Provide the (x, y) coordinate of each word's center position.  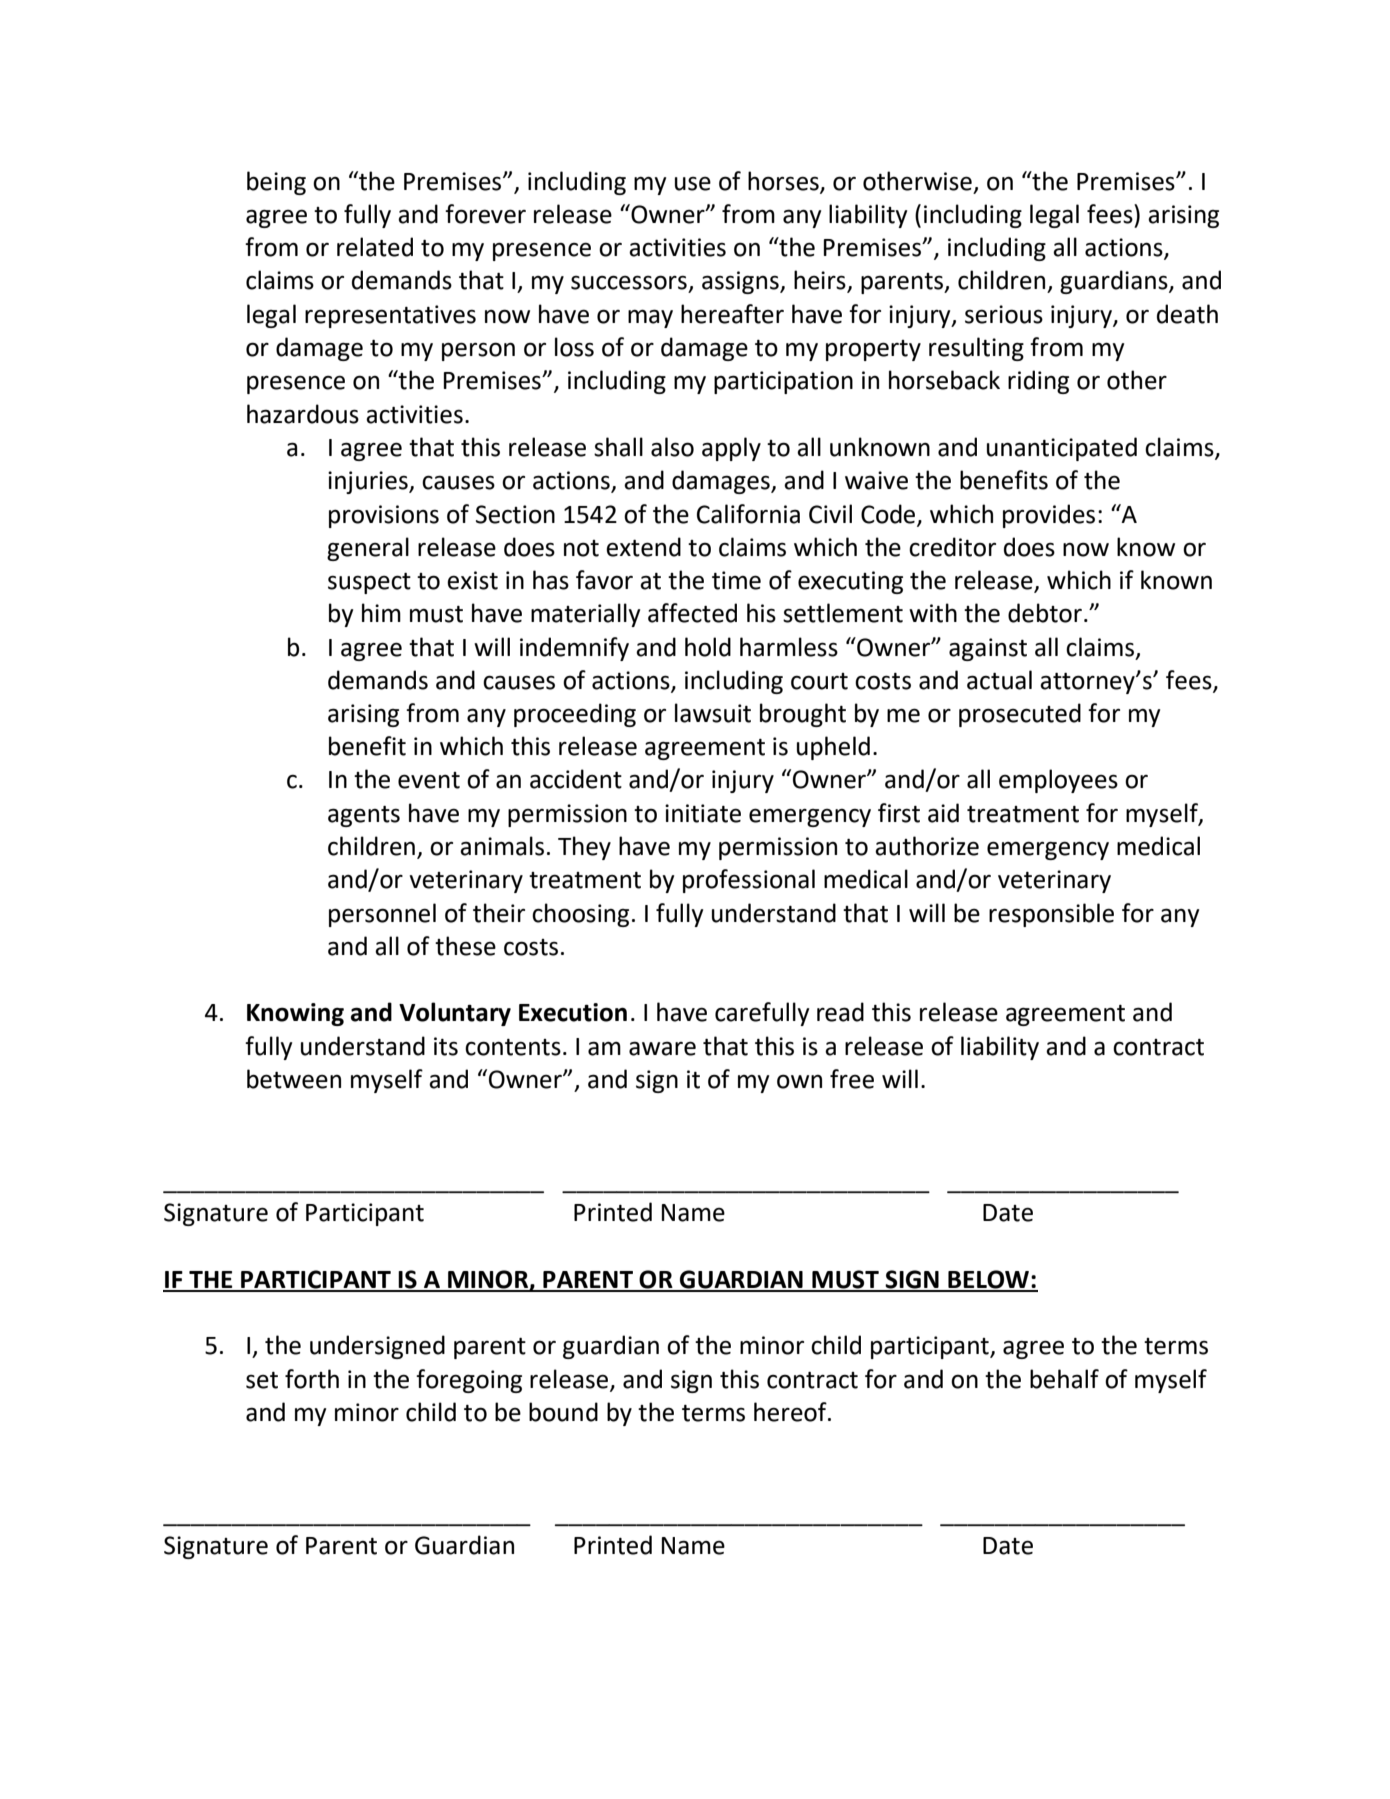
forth (312, 1379)
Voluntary (455, 1014)
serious (1004, 314)
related (375, 247)
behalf (1064, 1379)
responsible (1051, 915)
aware (662, 1048)
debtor (1045, 613)
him (381, 612)
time (736, 580)
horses (784, 181)
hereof (791, 1412)
